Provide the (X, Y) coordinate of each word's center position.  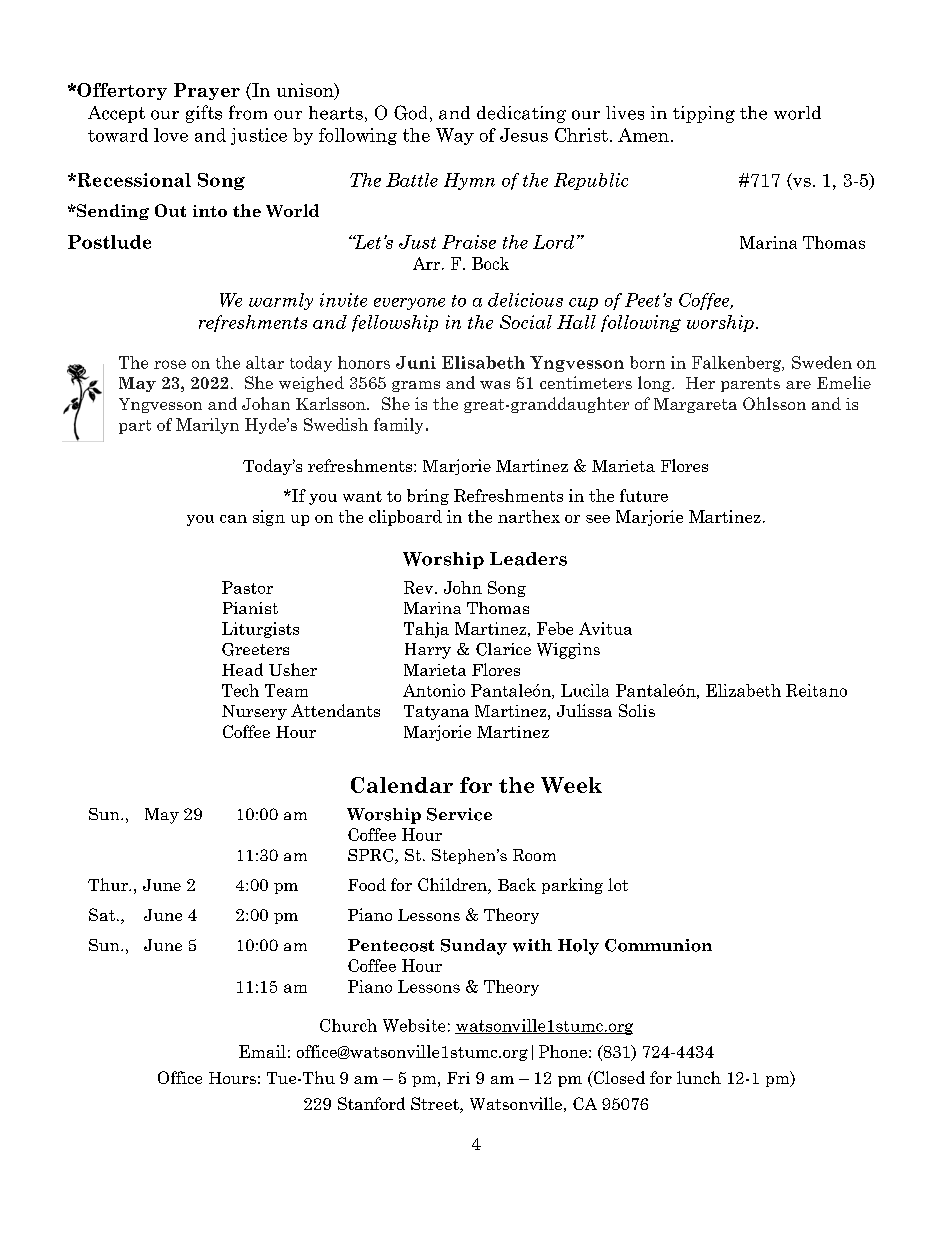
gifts (204, 114)
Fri (458, 1078)
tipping (704, 114)
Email (262, 1051)
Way (455, 136)
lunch (699, 1077)
